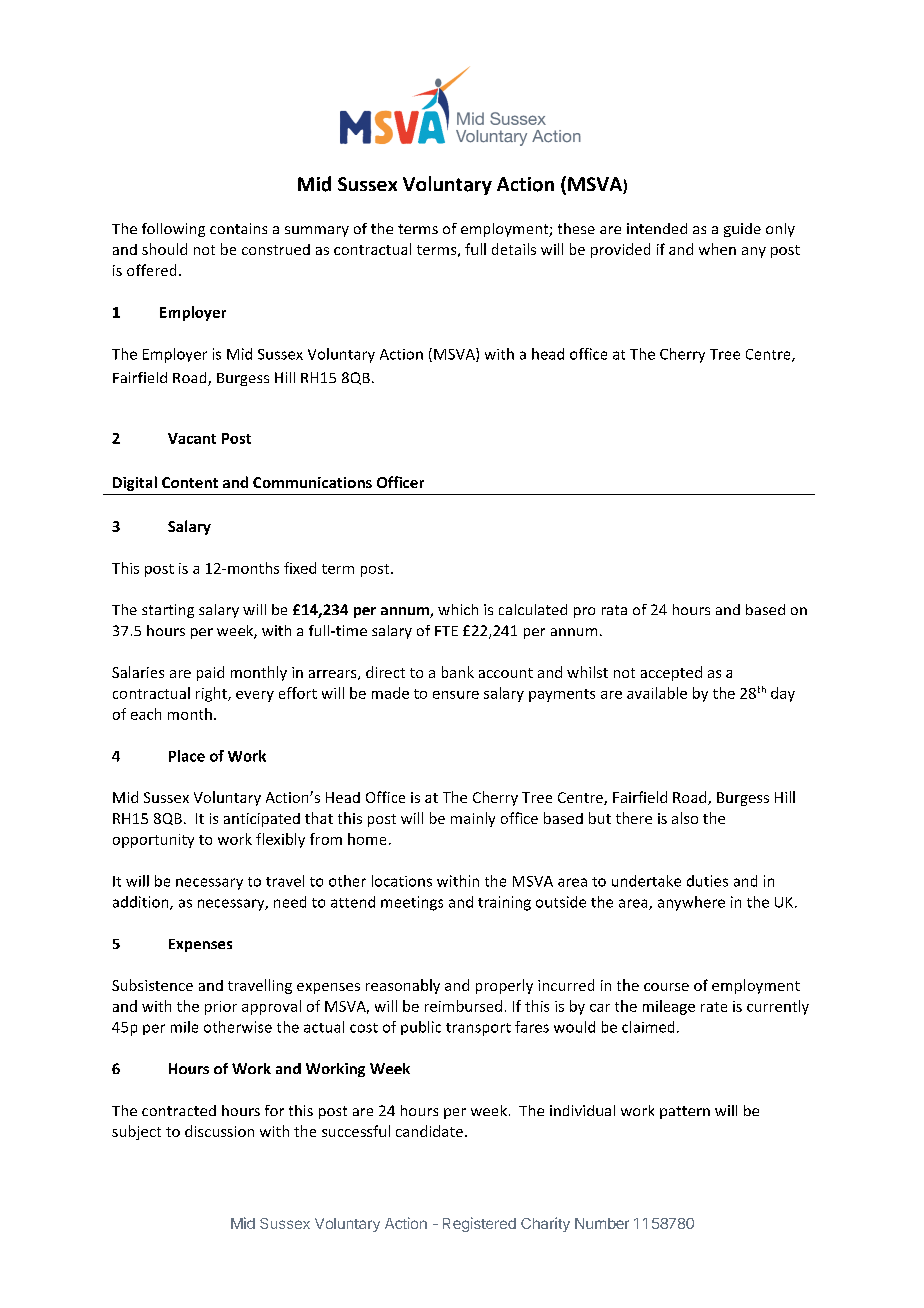 The image size is (924, 1308). I want to click on details, so click(514, 249).
